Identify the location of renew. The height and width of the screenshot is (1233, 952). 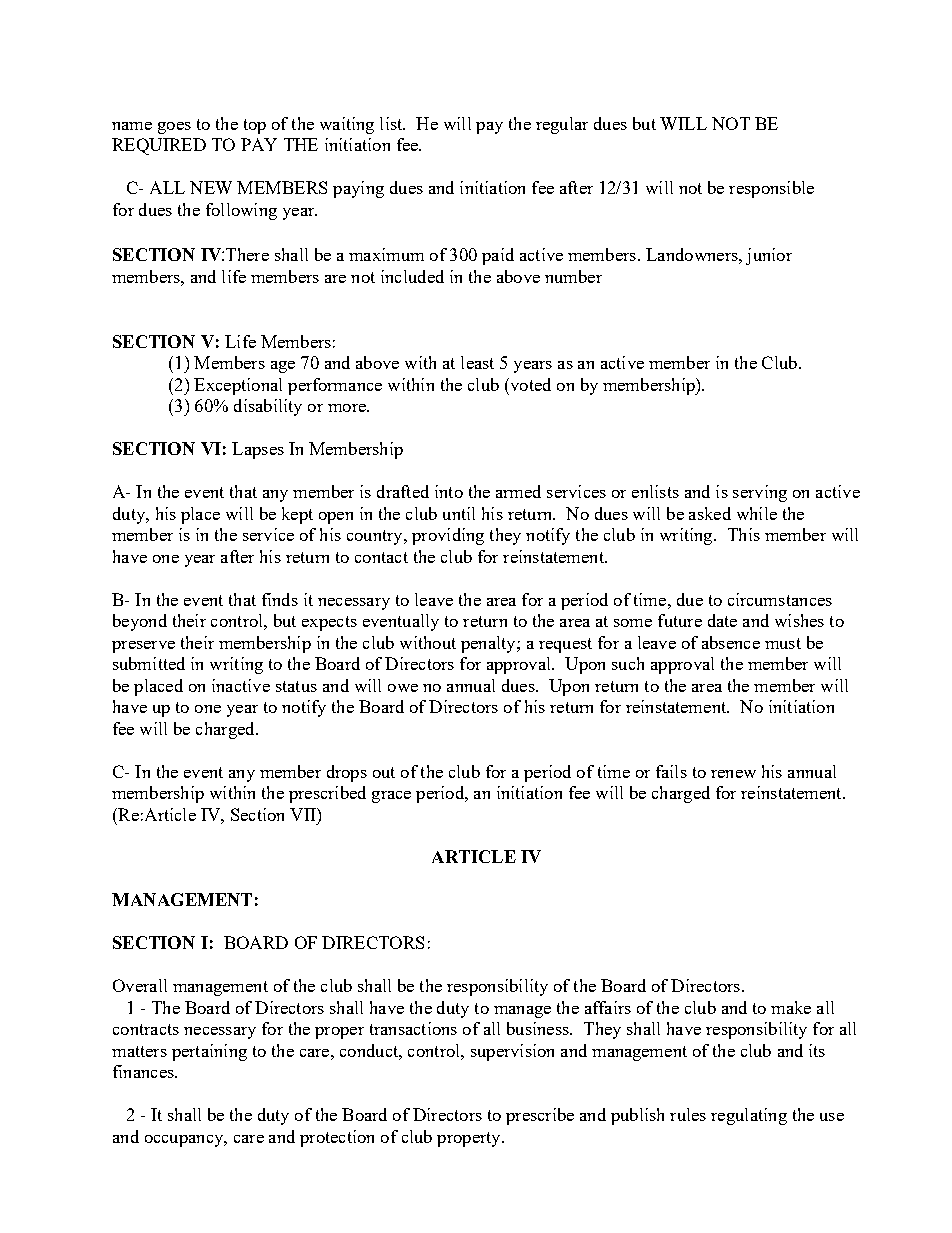
(733, 774).
